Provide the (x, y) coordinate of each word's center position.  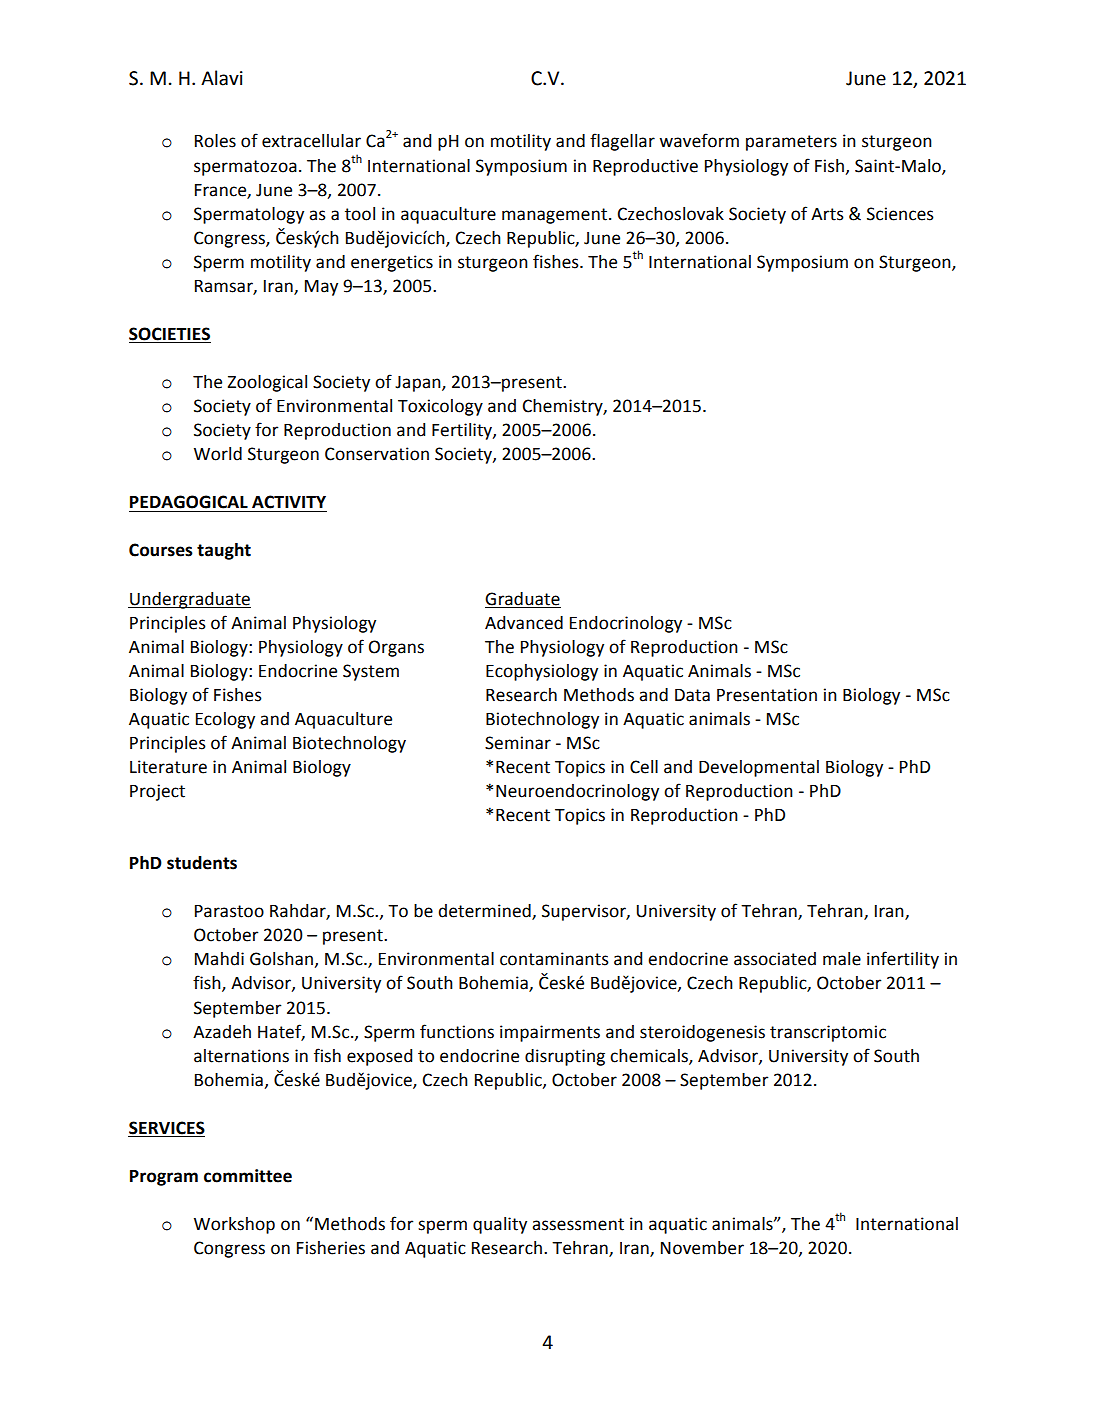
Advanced (524, 623)
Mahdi (219, 959)
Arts (827, 214)
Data (692, 695)
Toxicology (440, 407)
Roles (215, 141)
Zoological (267, 383)
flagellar (622, 142)
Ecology (225, 720)
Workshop (234, 1225)
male (842, 959)
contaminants (554, 959)
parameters (791, 143)
